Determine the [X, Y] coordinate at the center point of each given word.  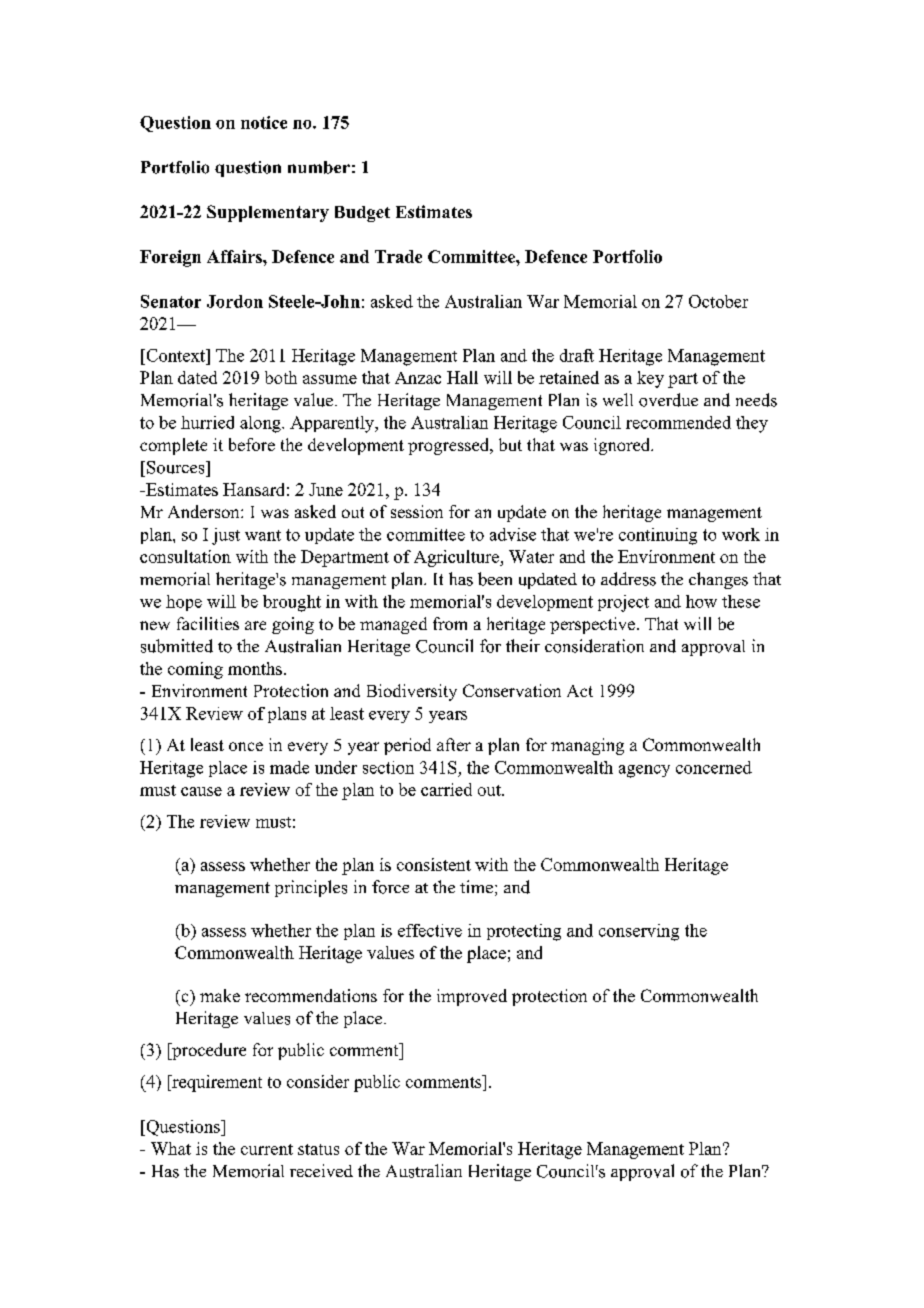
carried [446, 789]
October [718, 301]
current [267, 1149]
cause [201, 791]
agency [644, 771]
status [318, 1149]
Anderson [205, 511]
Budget [362, 214]
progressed [450, 446]
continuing [658, 536]
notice [264, 122]
